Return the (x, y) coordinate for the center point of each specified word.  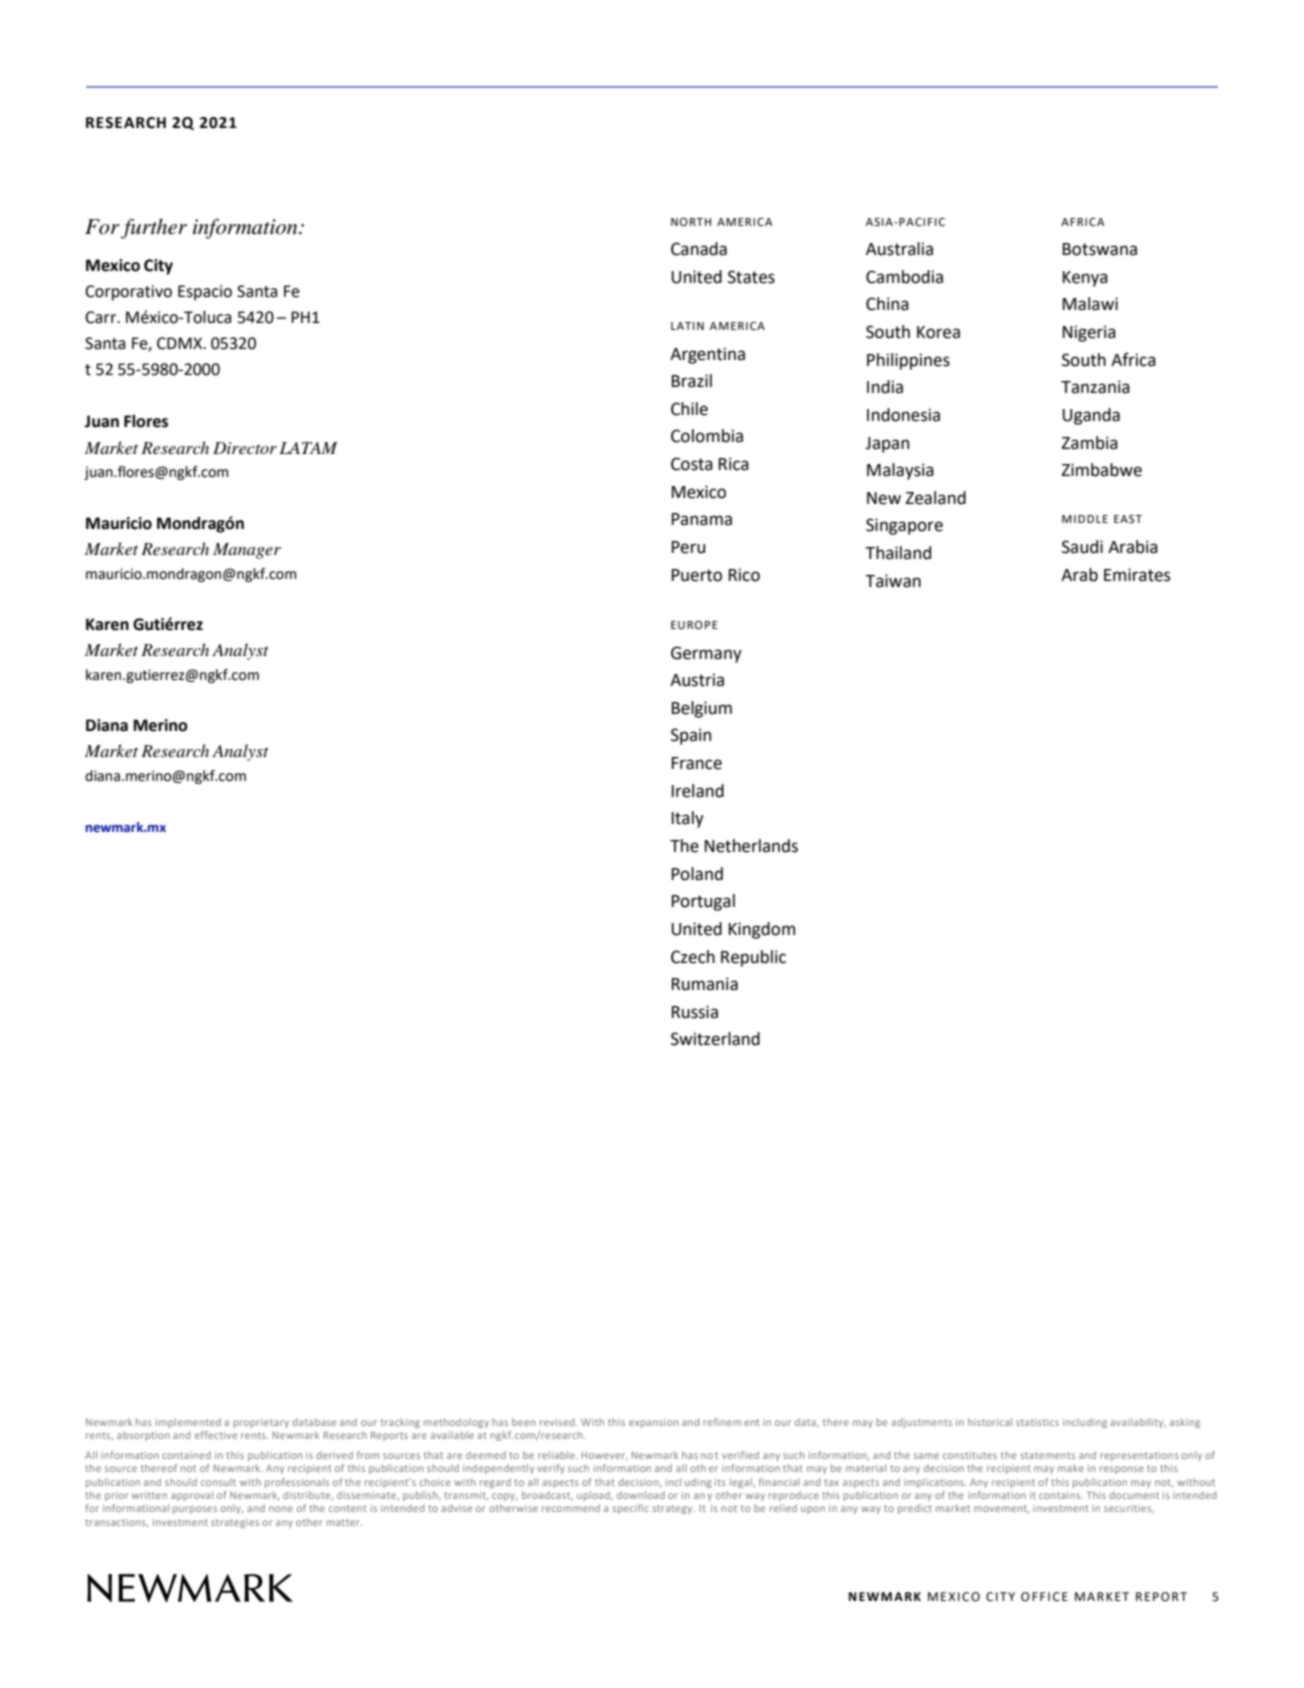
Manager (247, 551)
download (641, 1495)
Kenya (1085, 279)
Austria (697, 680)
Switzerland (715, 1039)
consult (218, 1482)
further (154, 228)
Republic (753, 958)
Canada (699, 249)
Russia (695, 1012)
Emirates (1137, 575)
